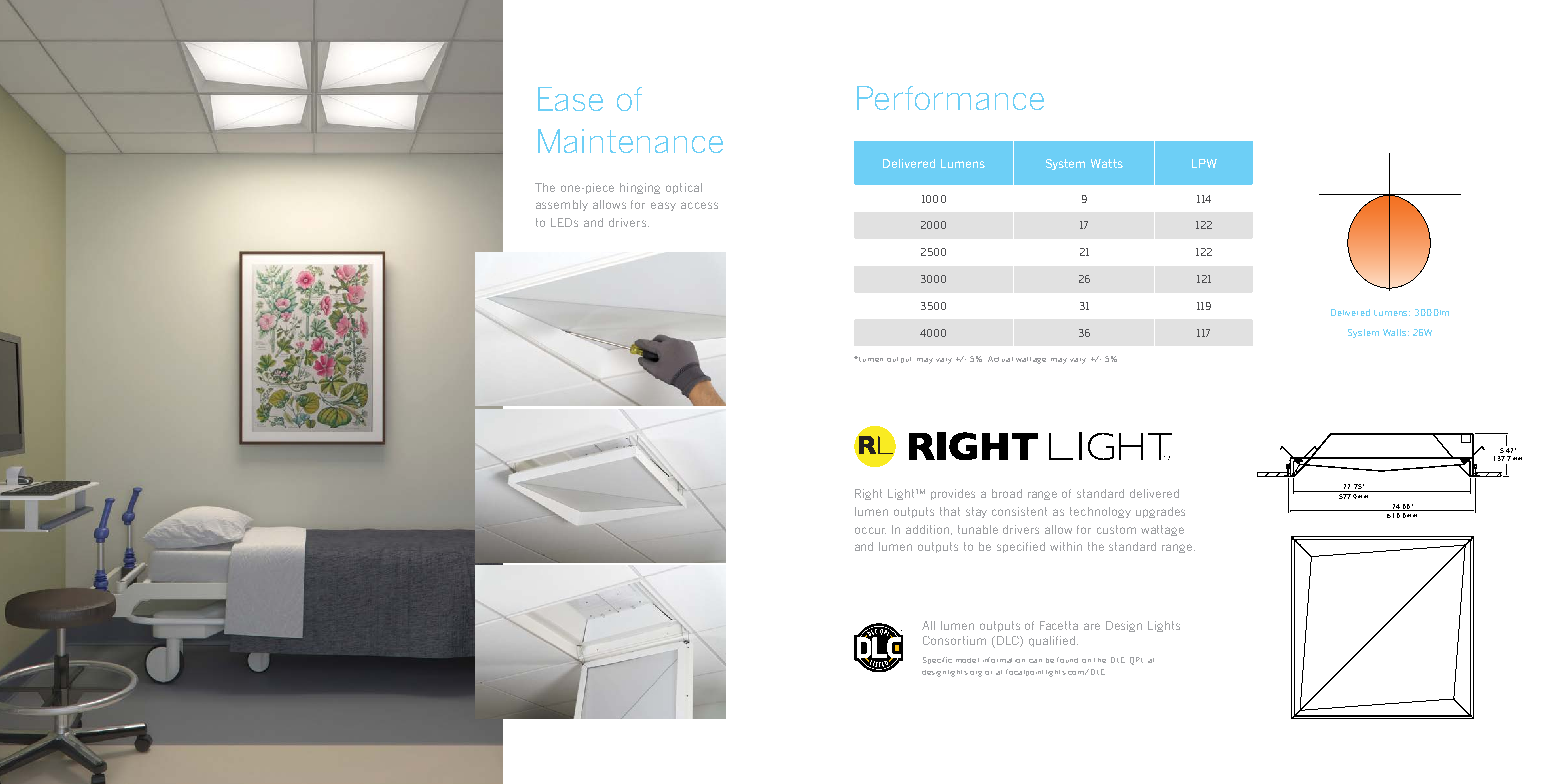 This screenshot has width=1568, height=784. I want to click on technology, so click(1100, 512).
